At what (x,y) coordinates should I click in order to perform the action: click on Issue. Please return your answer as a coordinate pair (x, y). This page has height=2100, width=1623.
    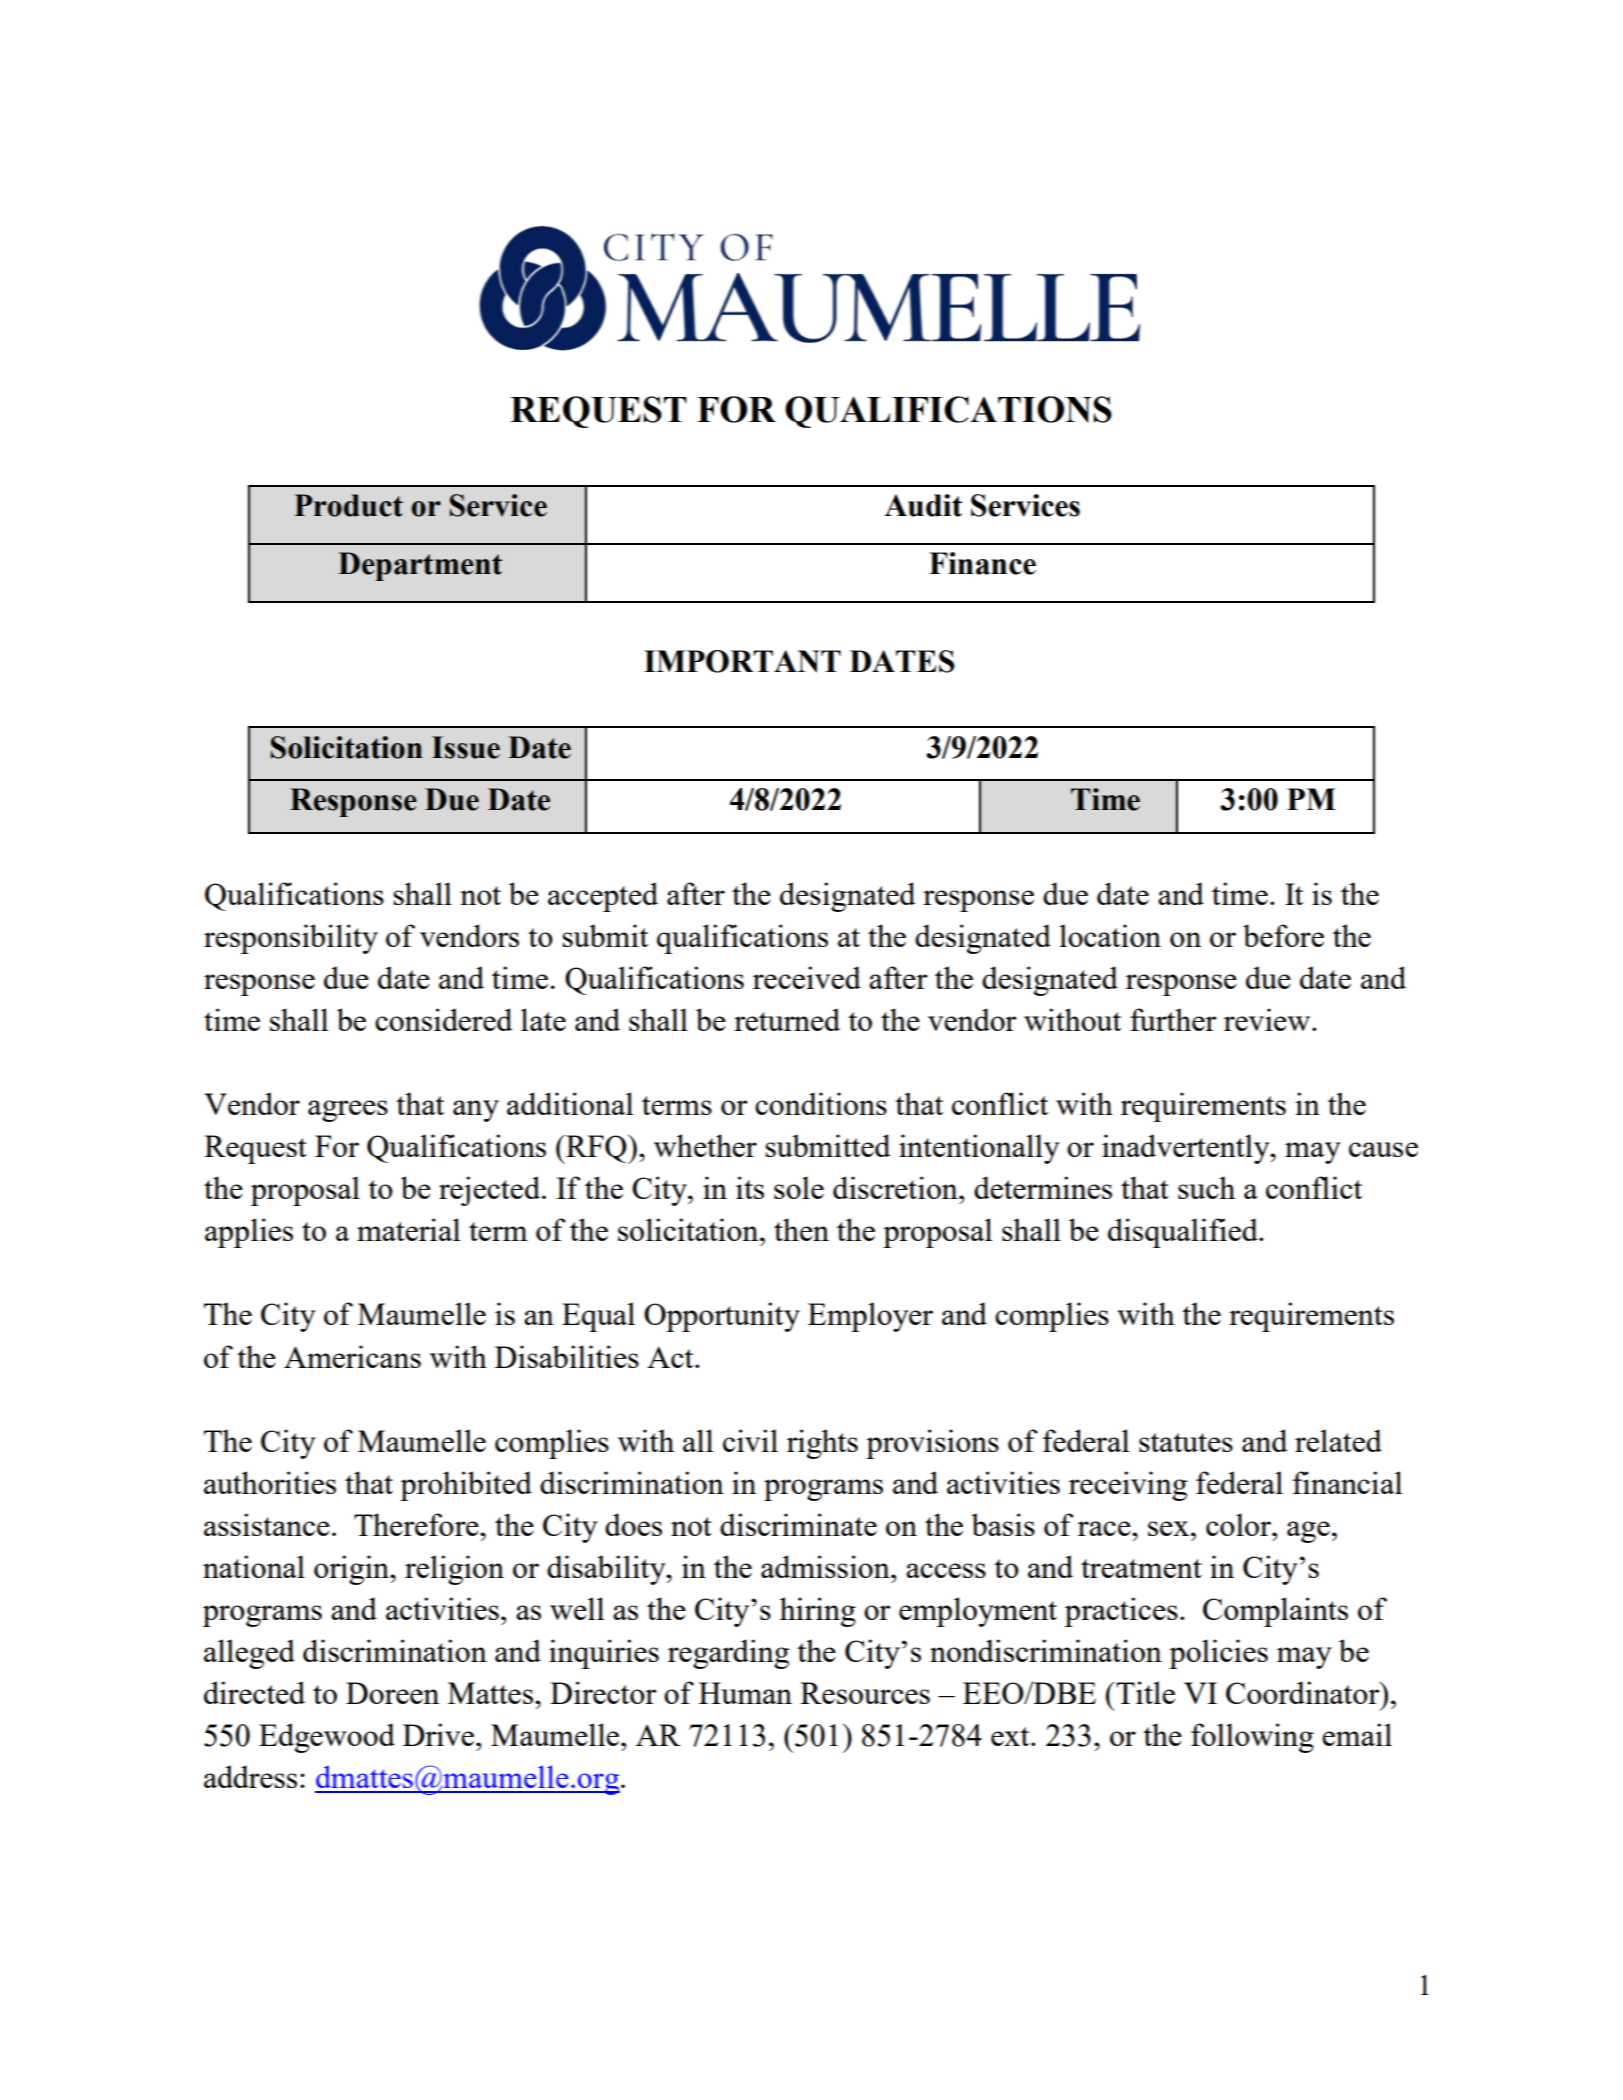
    Looking at the image, I should click on (466, 747).
